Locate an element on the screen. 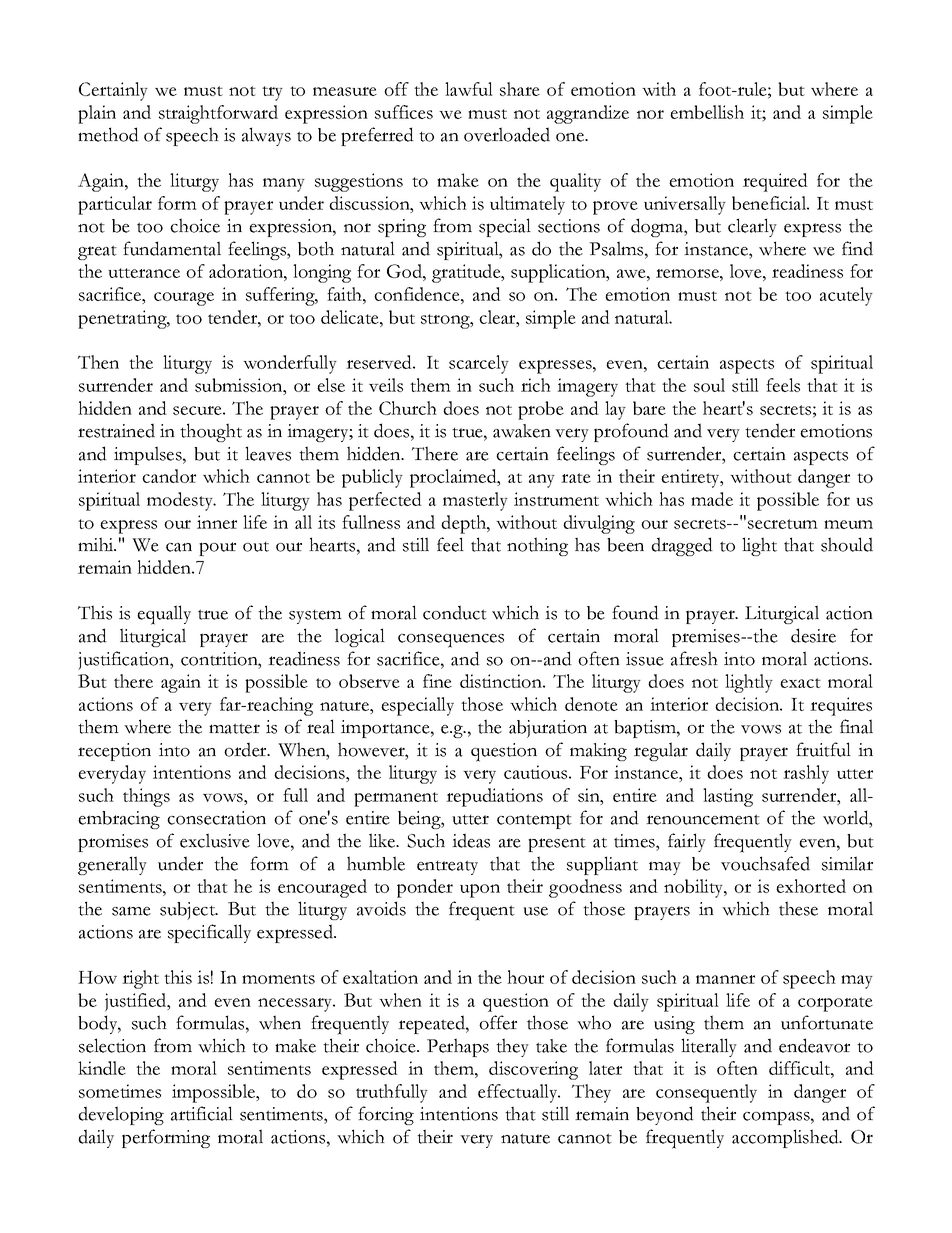 The image size is (952, 1233). things is located at coordinates (146, 797).
